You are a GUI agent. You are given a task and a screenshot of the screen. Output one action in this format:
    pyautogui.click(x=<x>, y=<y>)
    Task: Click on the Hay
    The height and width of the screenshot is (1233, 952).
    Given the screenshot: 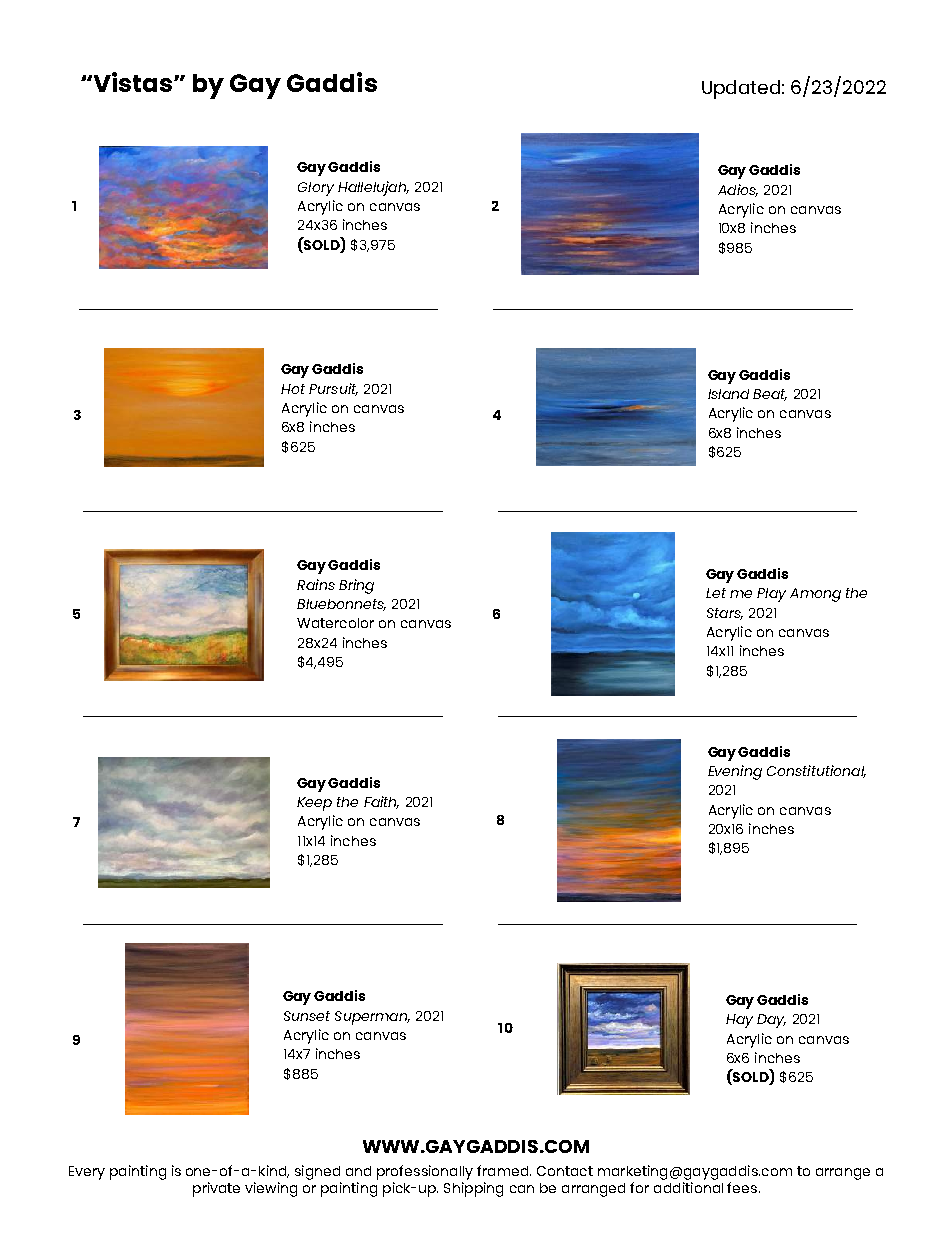 What is the action you would take?
    pyautogui.click(x=739, y=1021)
